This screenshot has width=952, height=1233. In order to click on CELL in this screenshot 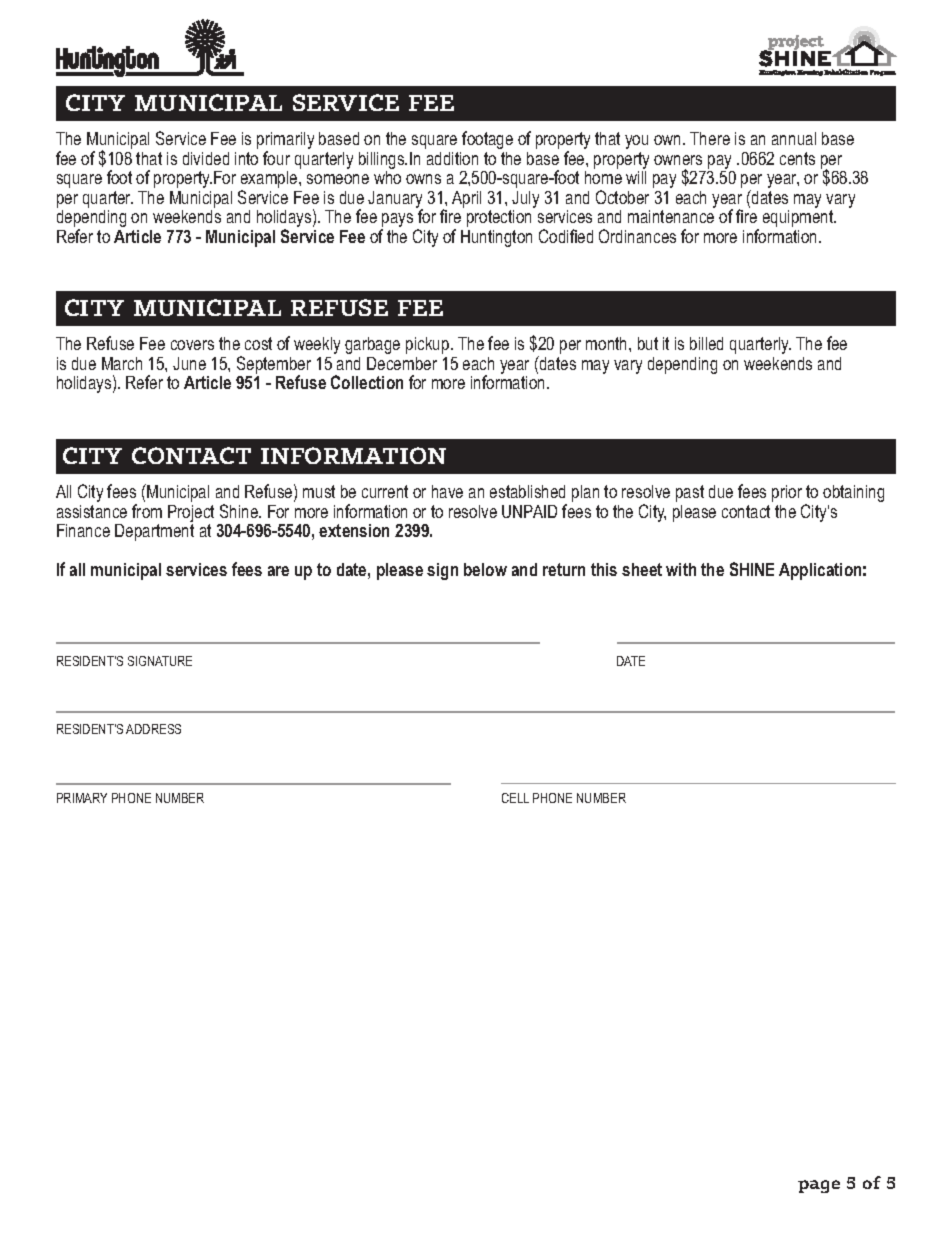, I will do `click(515, 798)`.
